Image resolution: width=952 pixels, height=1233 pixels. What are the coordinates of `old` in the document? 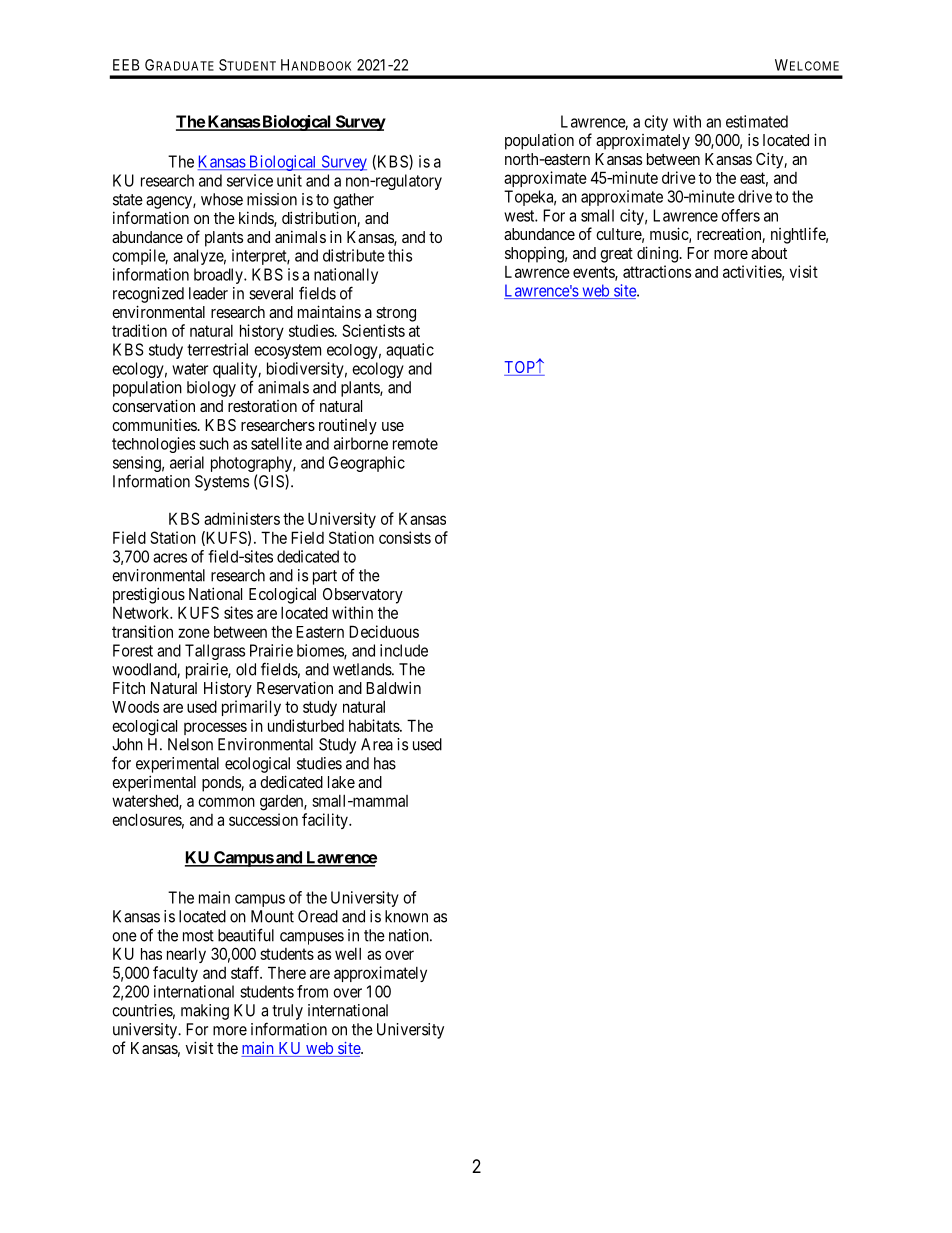 It's located at (246, 669).
